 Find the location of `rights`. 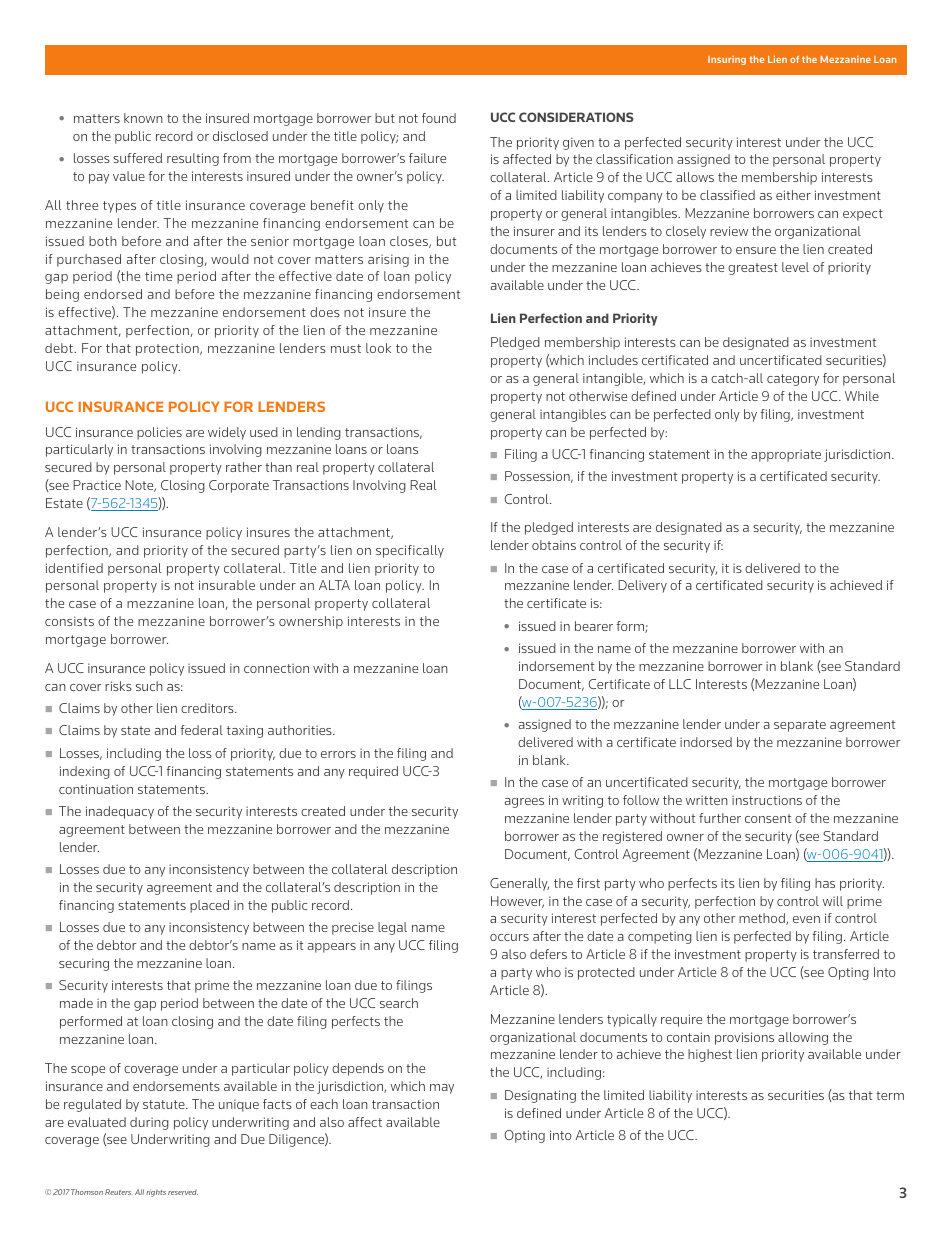

rights is located at coordinates (156, 1193).
